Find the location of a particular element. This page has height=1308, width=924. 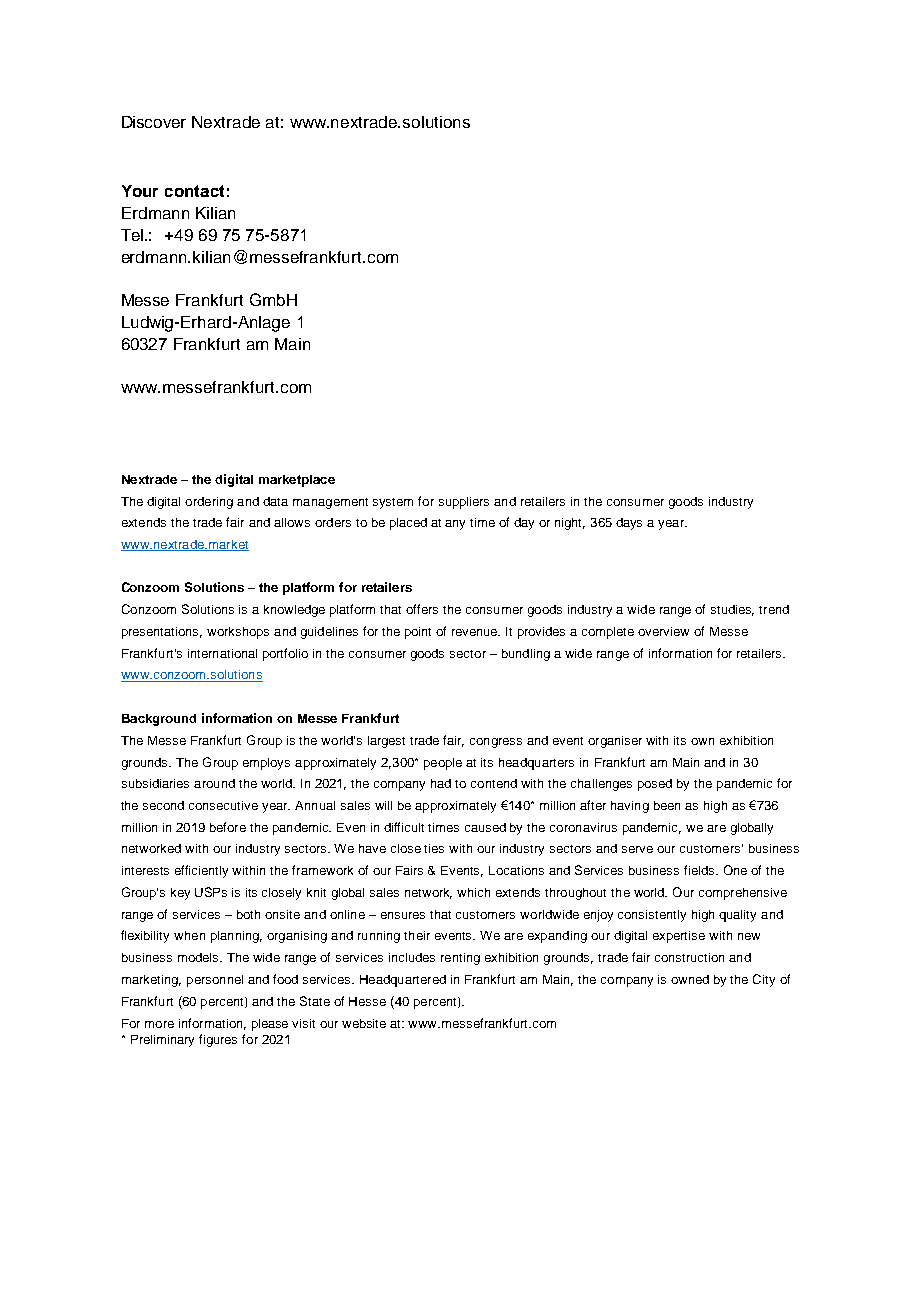

suppliers is located at coordinates (464, 503).
